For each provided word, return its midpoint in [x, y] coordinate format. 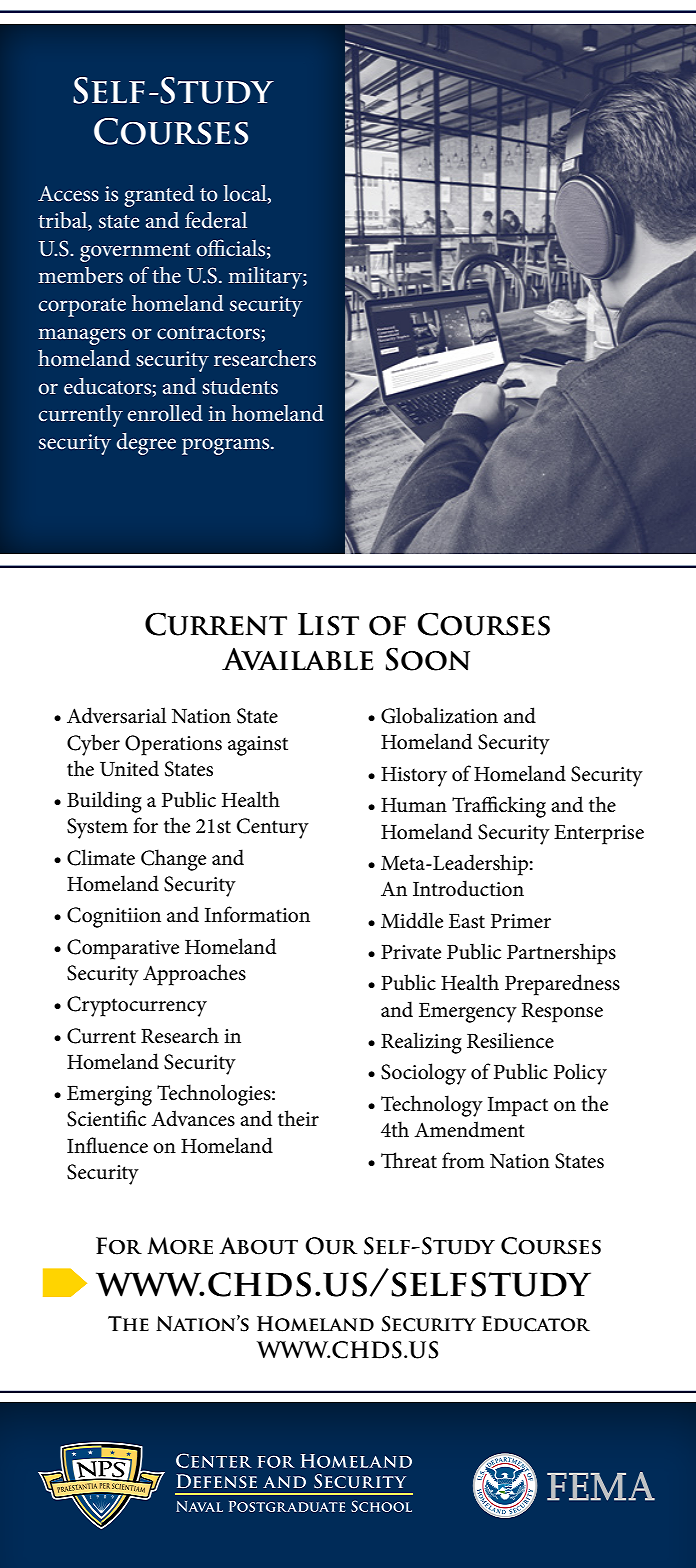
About [258, 1246]
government [135, 252]
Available [297, 658]
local [246, 194]
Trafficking [499, 807]
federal [216, 220]
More [180, 1246]
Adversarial [116, 715]
